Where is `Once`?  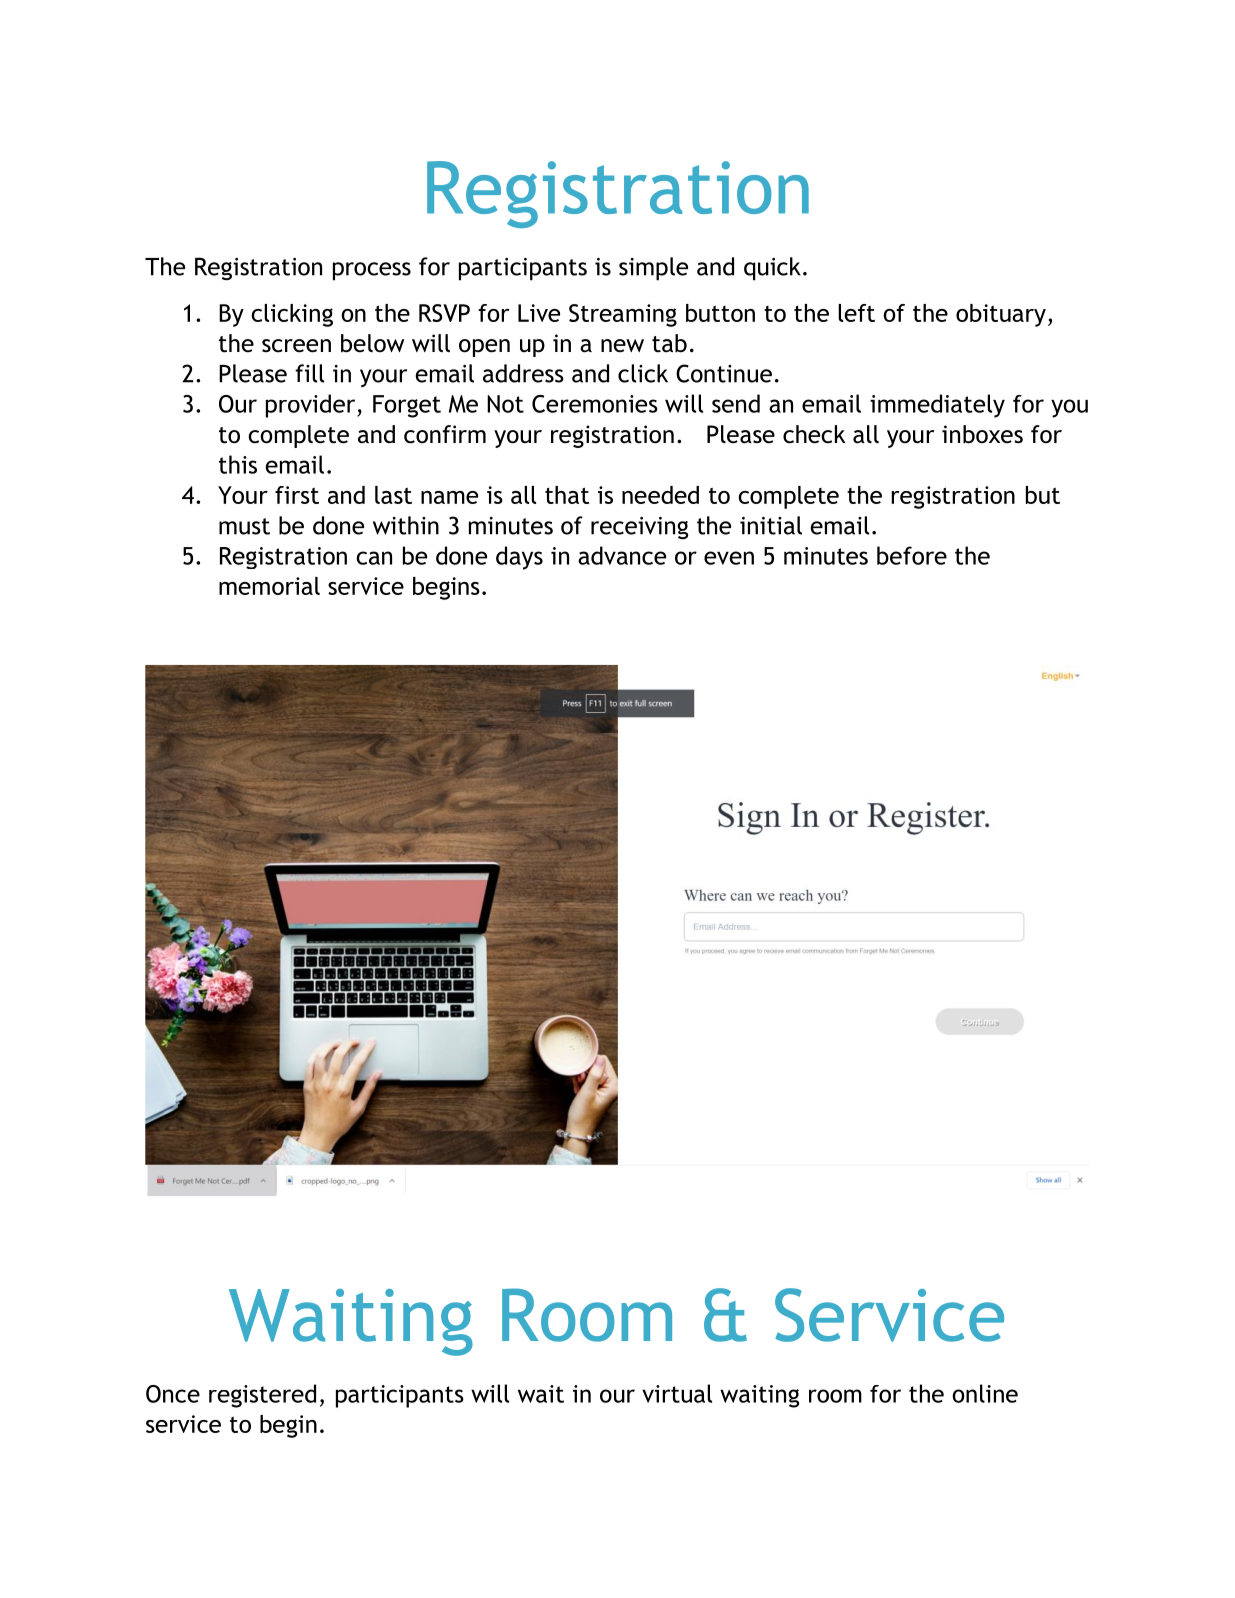 Once is located at coordinates (173, 1394).
